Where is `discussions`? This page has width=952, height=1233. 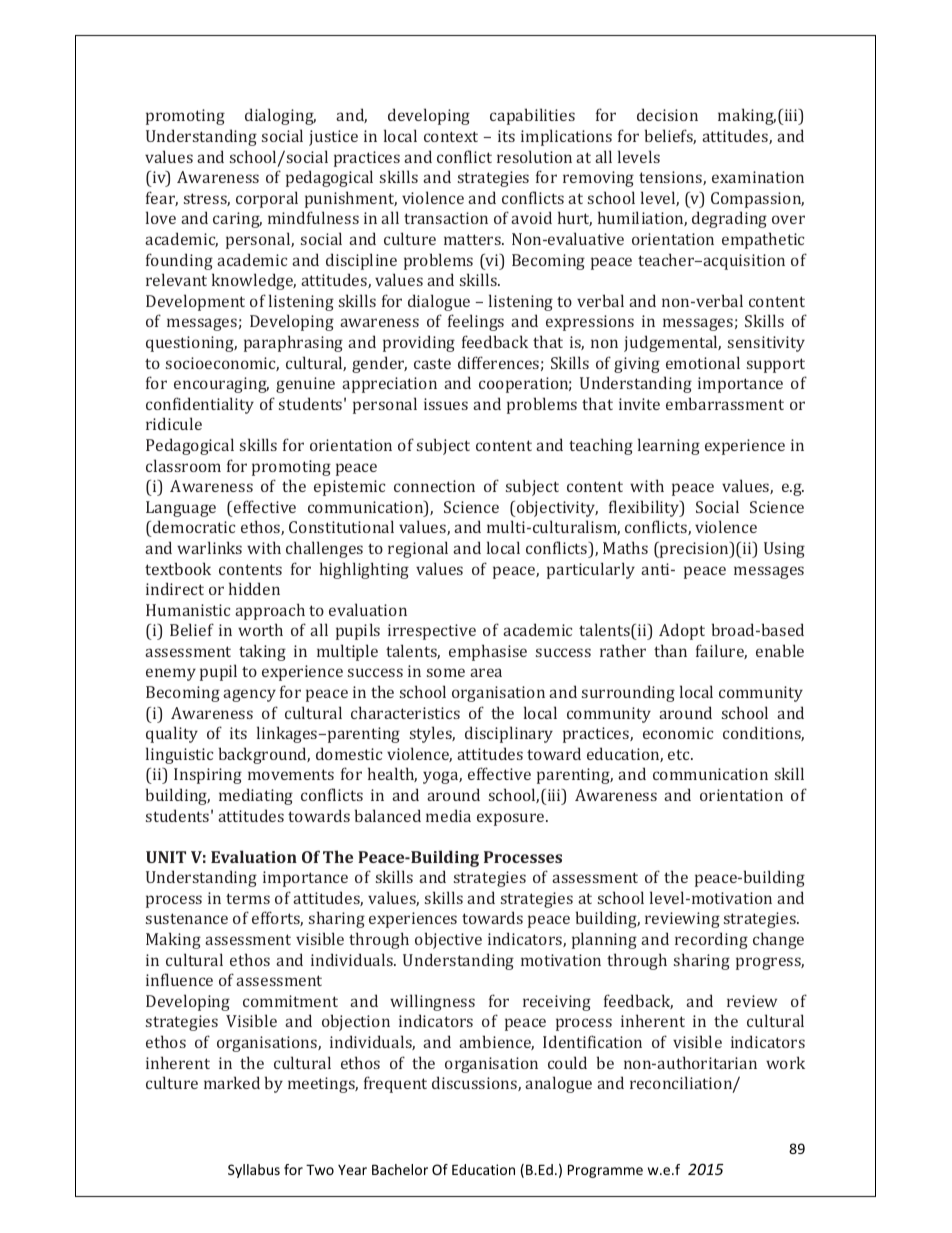 discussions is located at coordinates (475, 1083).
